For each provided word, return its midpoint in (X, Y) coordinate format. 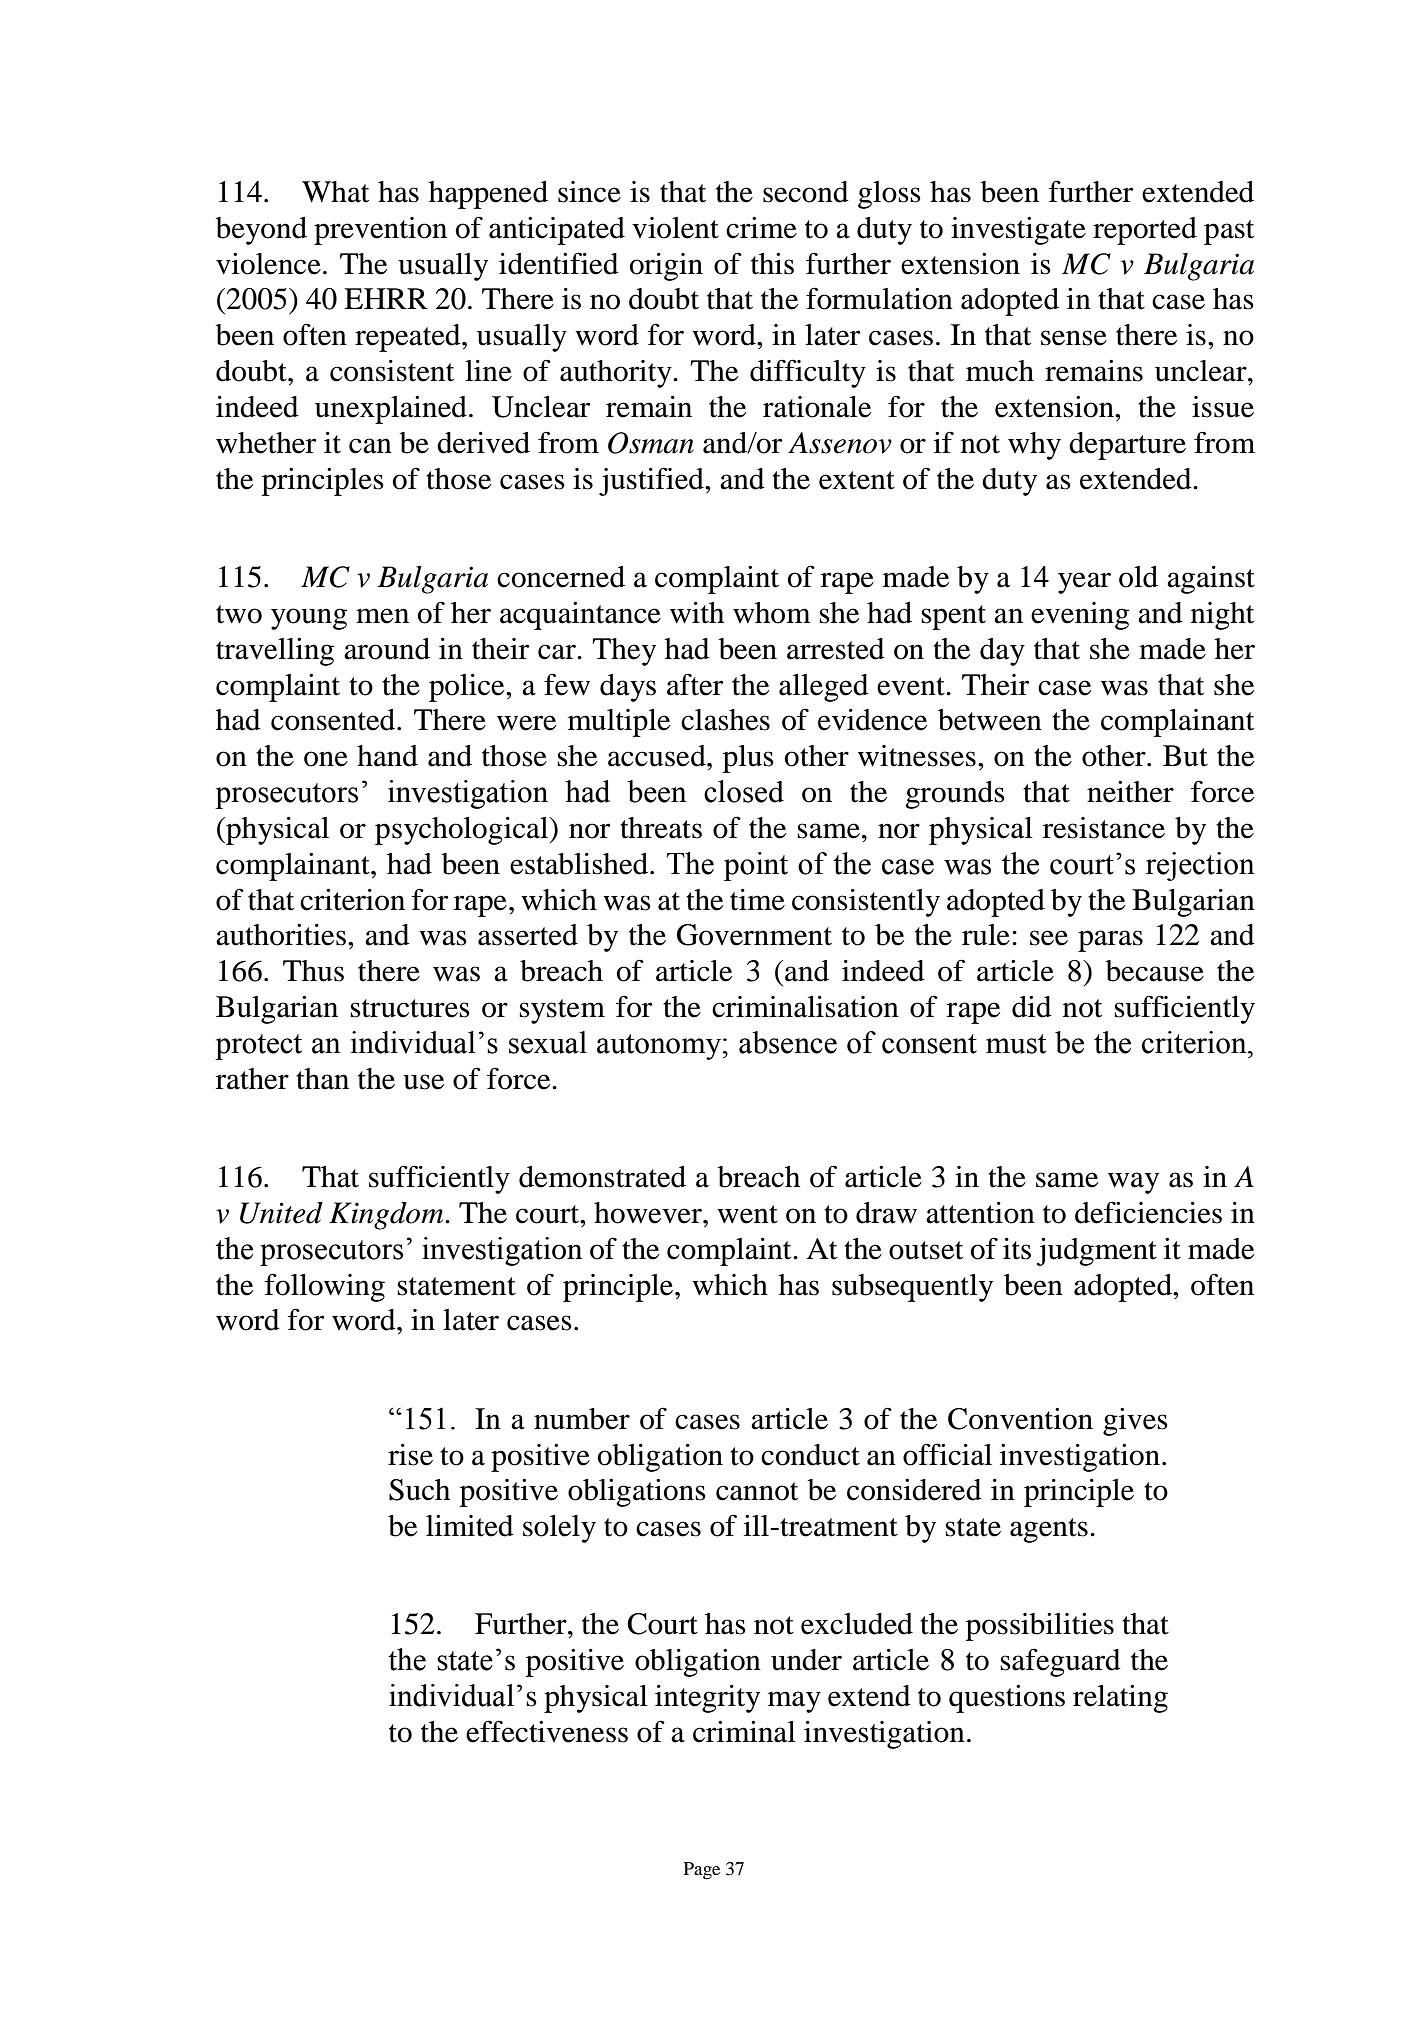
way (1133, 1183)
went (747, 1214)
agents (1049, 1530)
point (756, 866)
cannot (757, 1491)
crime (761, 228)
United (281, 1213)
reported (1145, 231)
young (309, 619)
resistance (1104, 828)
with (697, 613)
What (335, 192)
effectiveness (547, 1731)
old (1138, 577)
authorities (281, 935)
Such (419, 1490)
